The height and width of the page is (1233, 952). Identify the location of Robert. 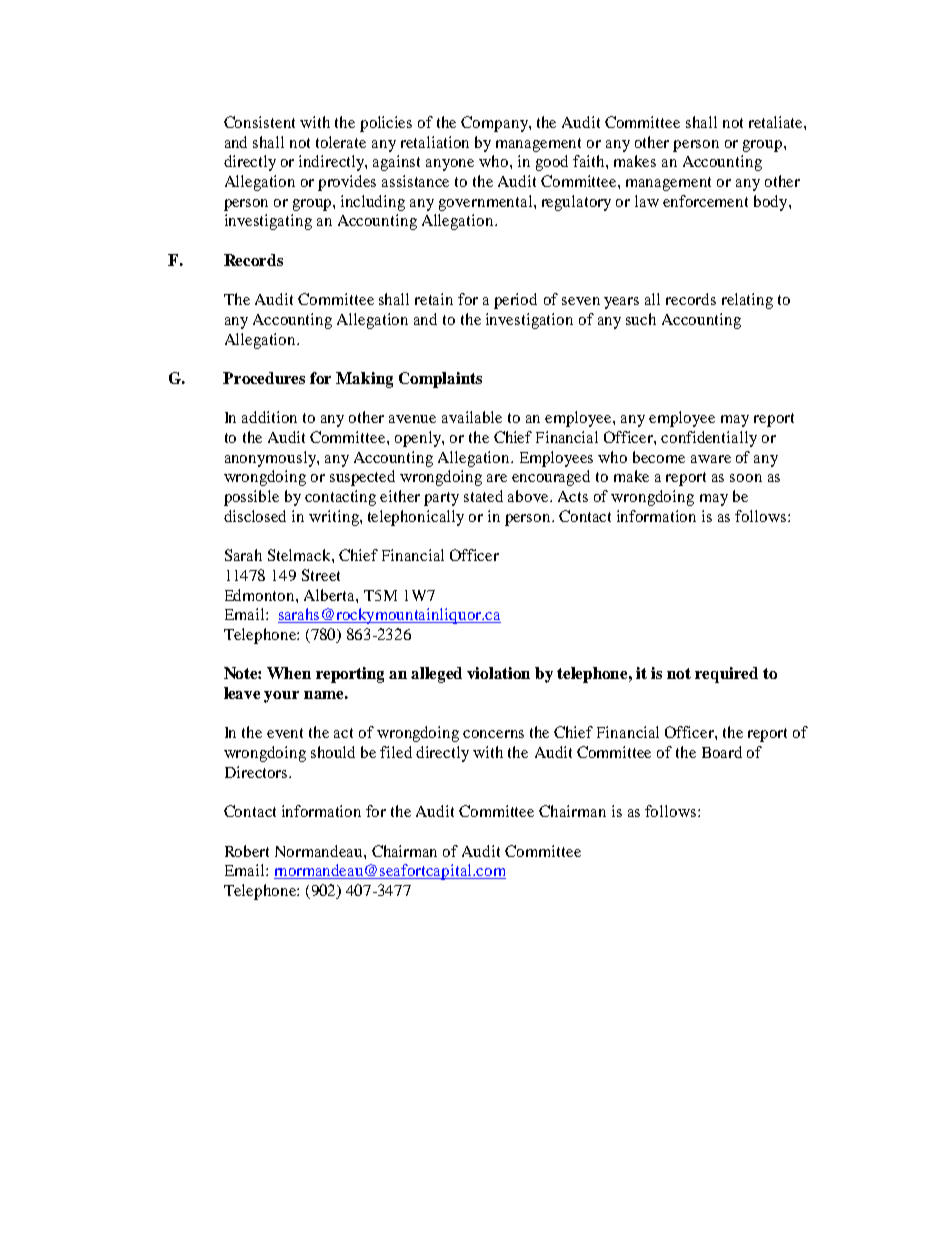
(247, 851).
